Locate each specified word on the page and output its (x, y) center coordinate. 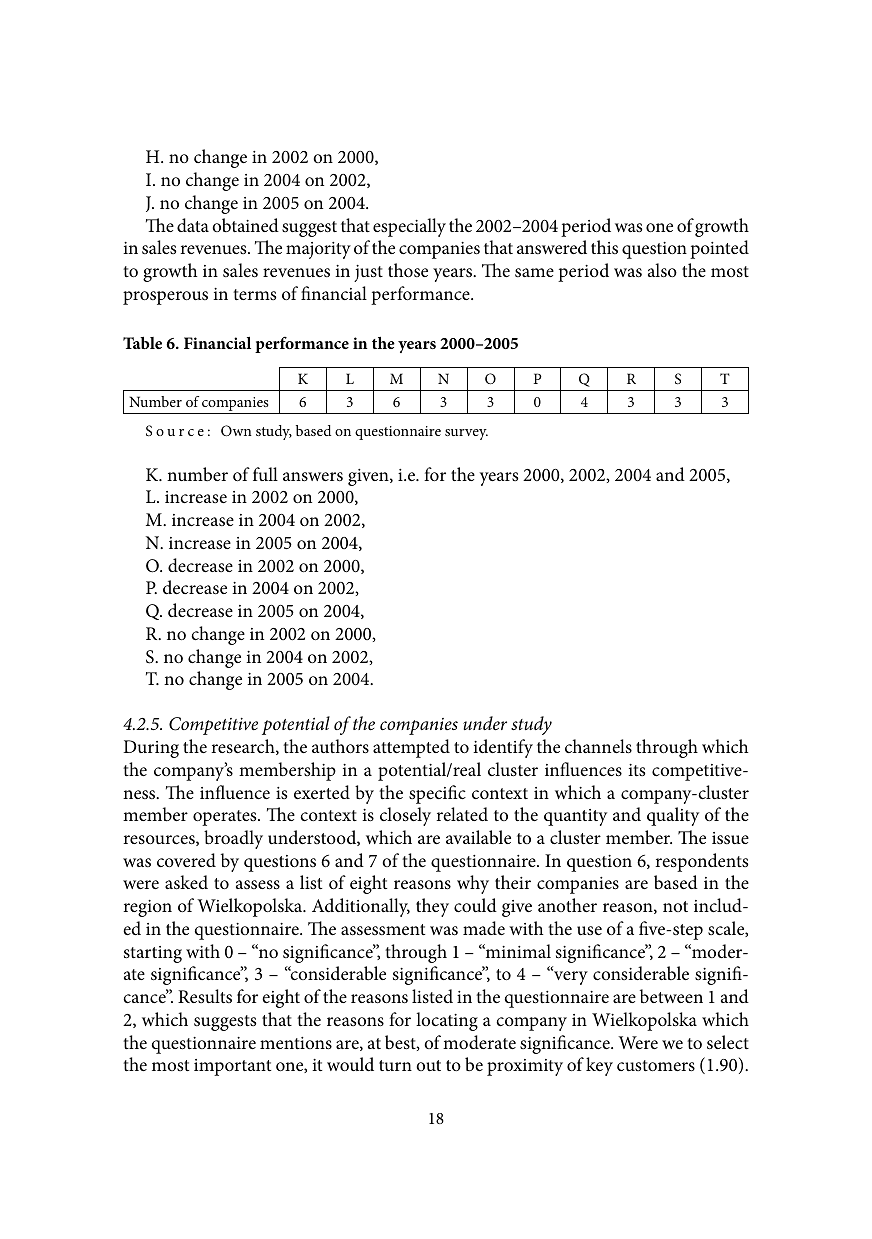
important (232, 1067)
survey (466, 434)
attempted (411, 748)
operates (226, 818)
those (408, 270)
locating (447, 1021)
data (193, 225)
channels (598, 746)
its (636, 770)
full (265, 474)
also (662, 270)
